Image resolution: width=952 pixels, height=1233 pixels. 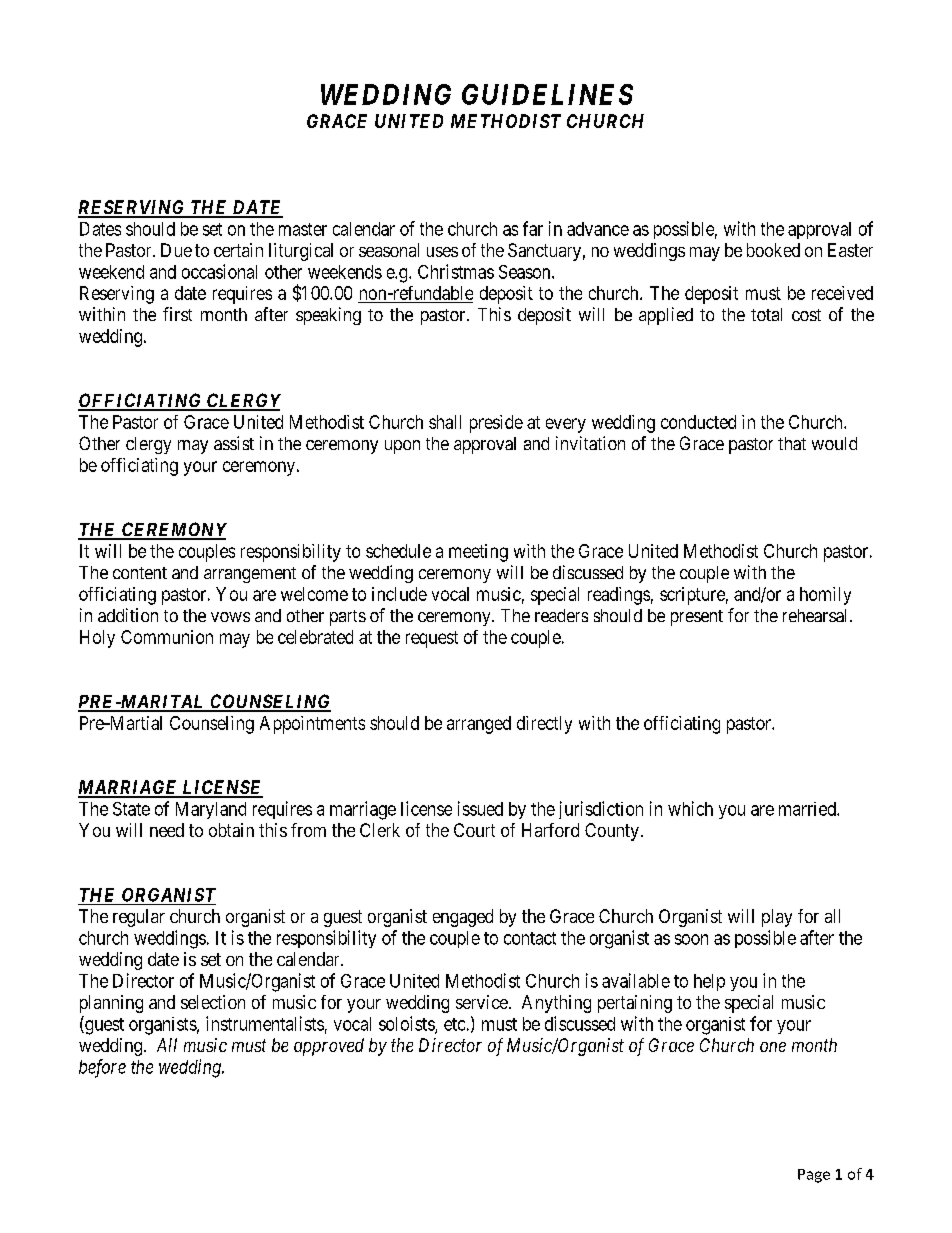 I want to click on before, so click(x=102, y=1068).
